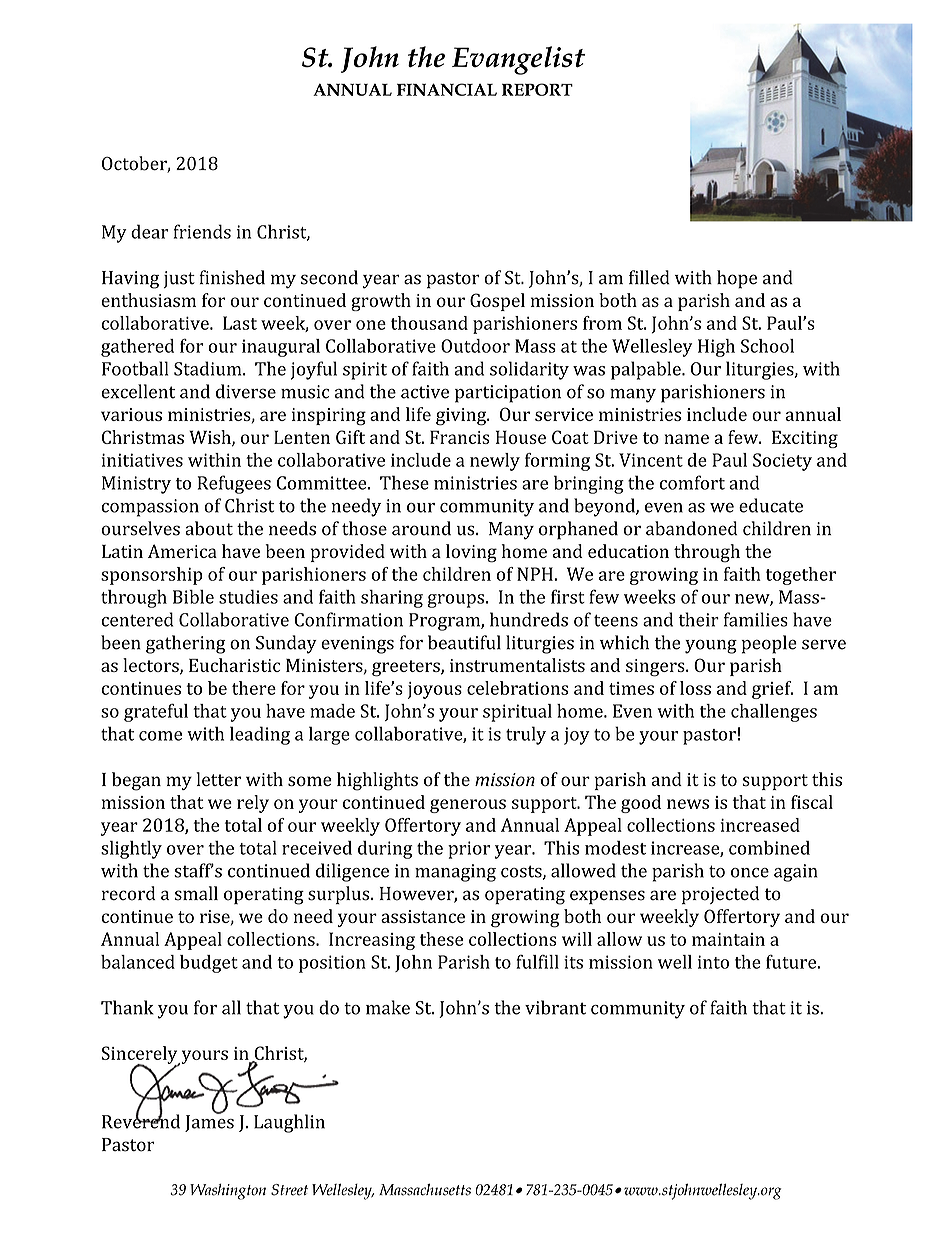 The width and height of the image is (952, 1233). What do you see at coordinates (202, 231) in the image?
I see `friends` at bounding box center [202, 231].
